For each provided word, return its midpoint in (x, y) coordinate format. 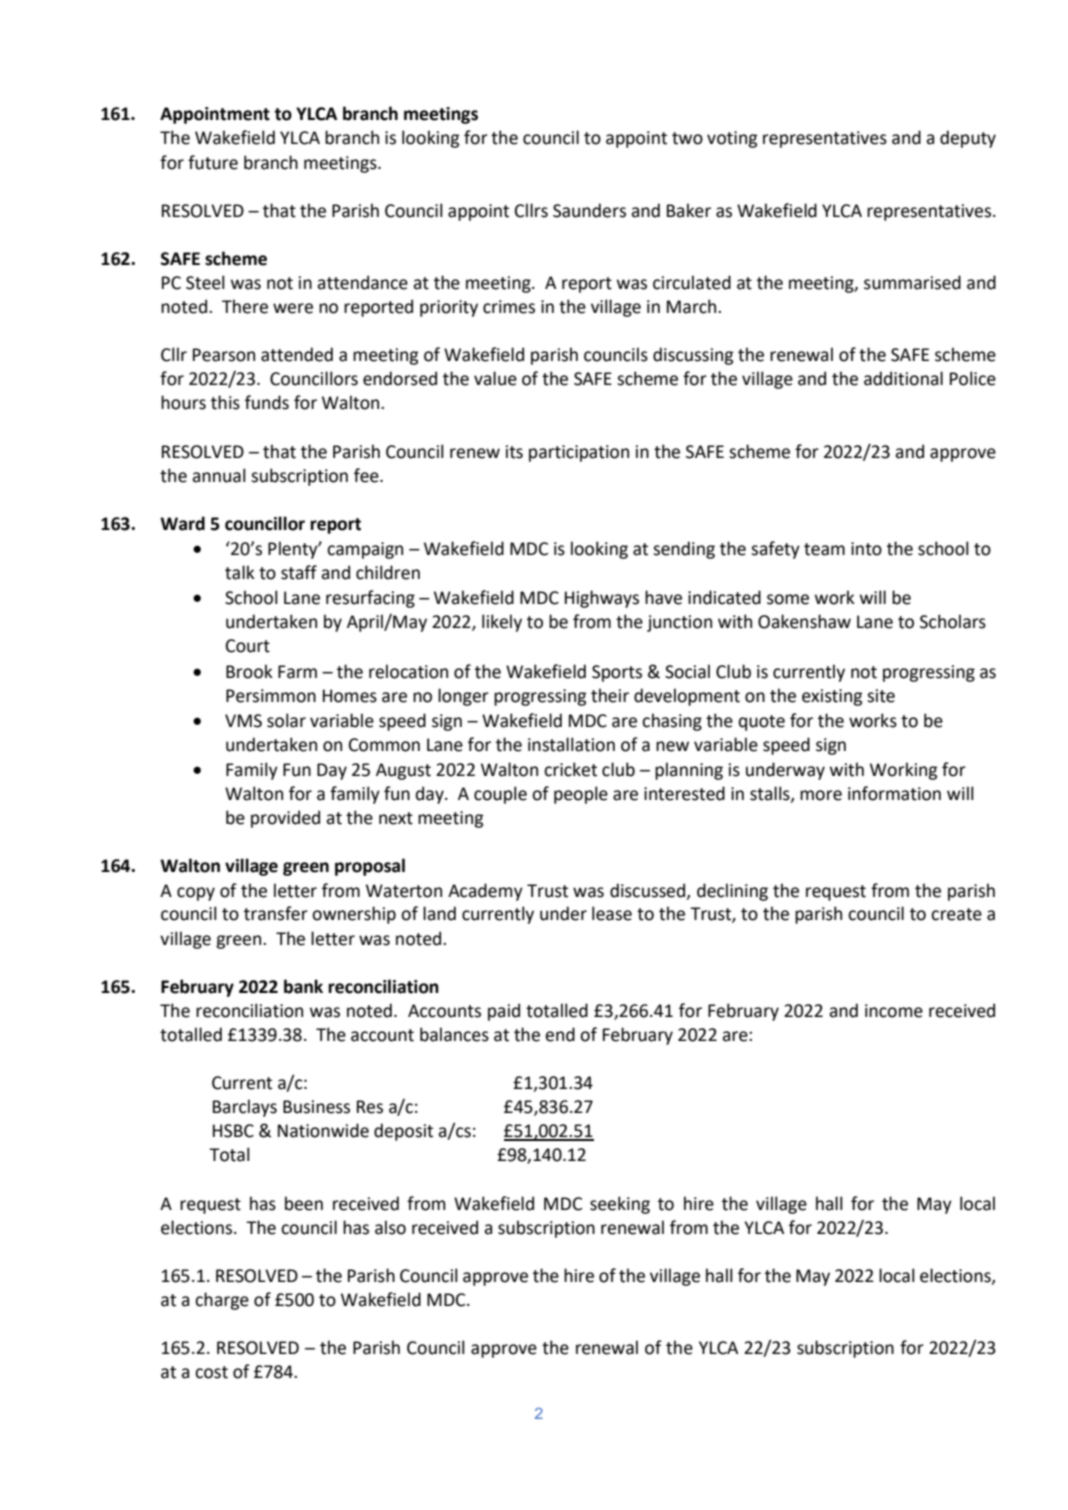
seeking (620, 1205)
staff (299, 572)
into (866, 549)
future (213, 162)
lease (612, 913)
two (687, 138)
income (894, 1011)
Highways (602, 599)
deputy (968, 139)
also (390, 1227)
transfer (276, 913)
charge (222, 1301)
